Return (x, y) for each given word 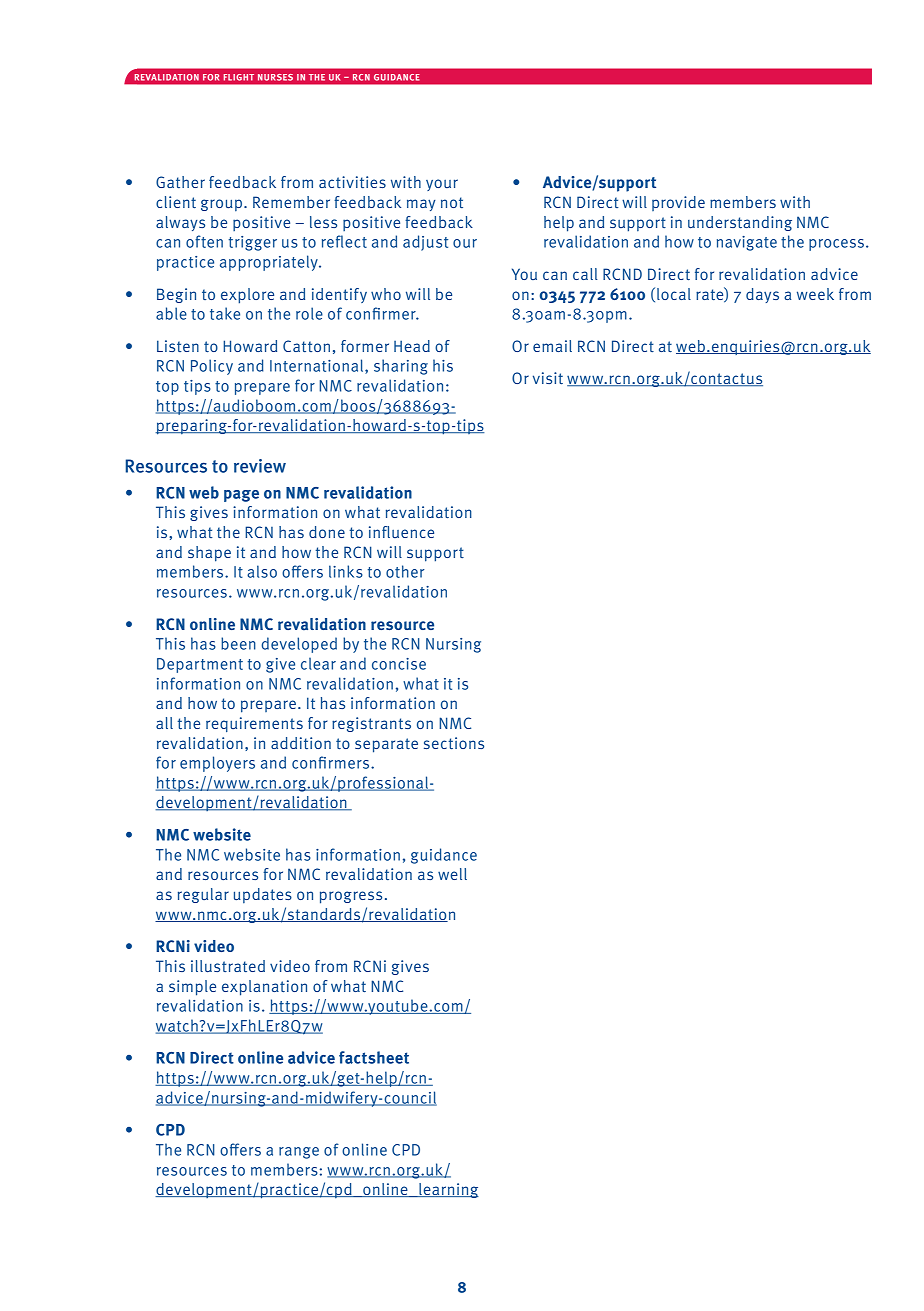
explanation (264, 988)
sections (454, 743)
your (442, 185)
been (238, 643)
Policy (212, 367)
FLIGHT (239, 77)
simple (192, 988)
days (762, 295)
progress (351, 897)
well (452, 874)
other (405, 571)
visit (548, 378)
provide (678, 203)
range (299, 1153)
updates (263, 896)
